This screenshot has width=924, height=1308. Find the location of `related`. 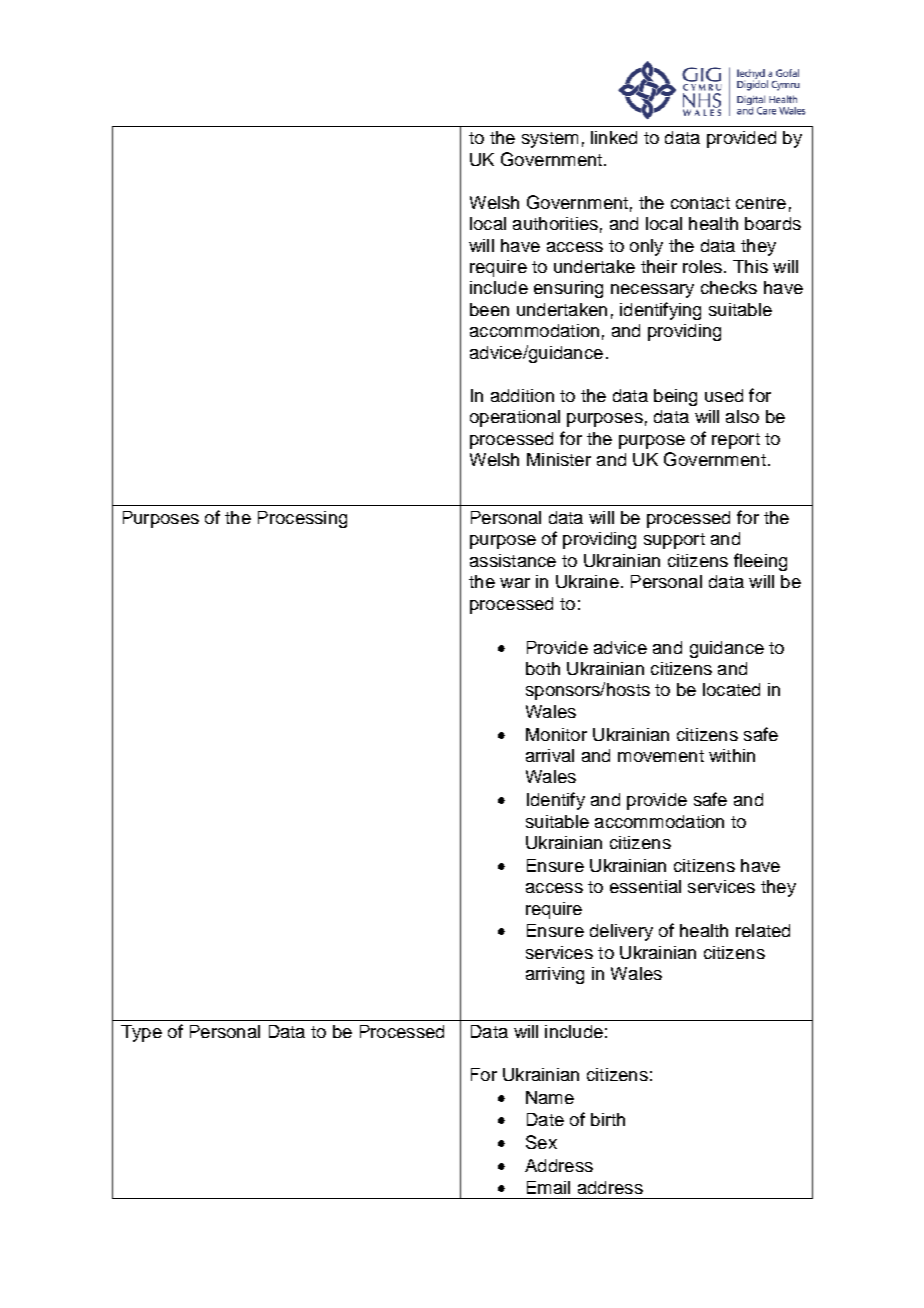

related is located at coordinates (763, 930).
